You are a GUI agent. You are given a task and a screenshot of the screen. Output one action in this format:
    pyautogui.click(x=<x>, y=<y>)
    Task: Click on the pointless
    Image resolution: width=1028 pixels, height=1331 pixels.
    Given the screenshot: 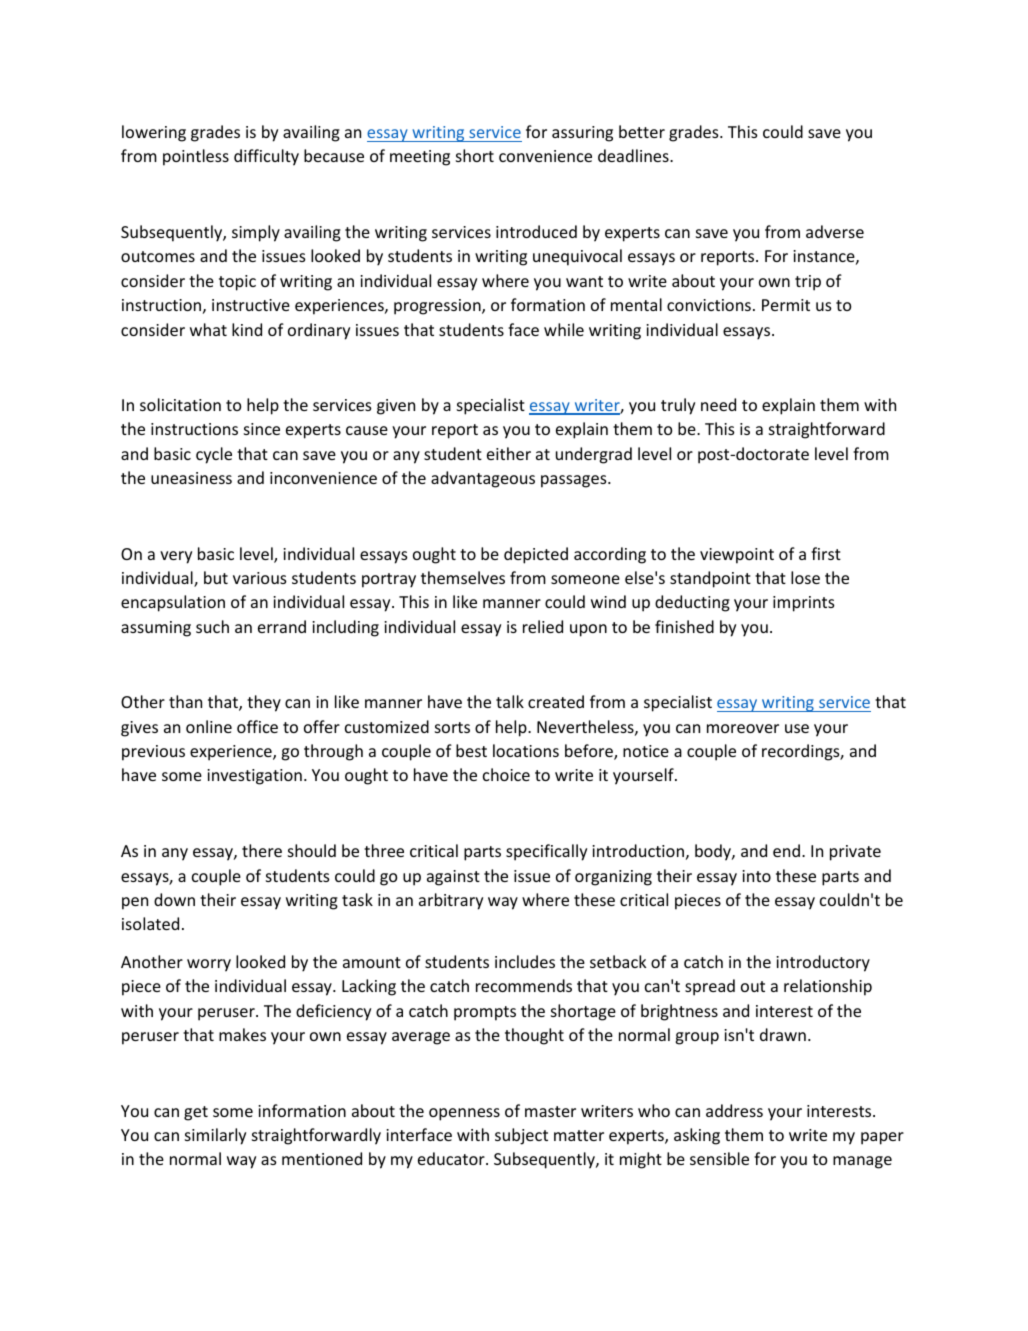 What is the action you would take?
    pyautogui.click(x=196, y=157)
